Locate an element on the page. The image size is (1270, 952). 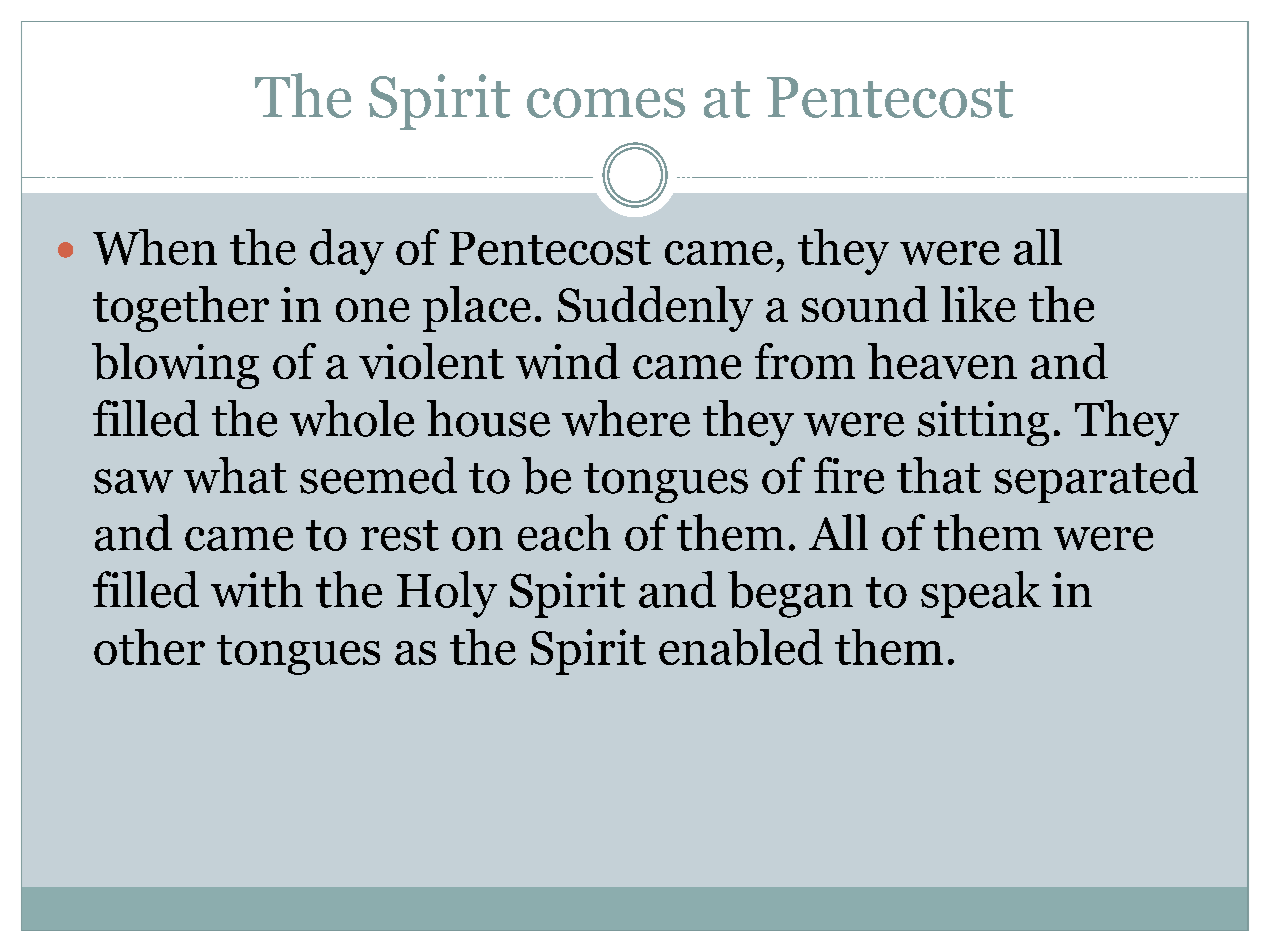
When is located at coordinates (155, 247).
